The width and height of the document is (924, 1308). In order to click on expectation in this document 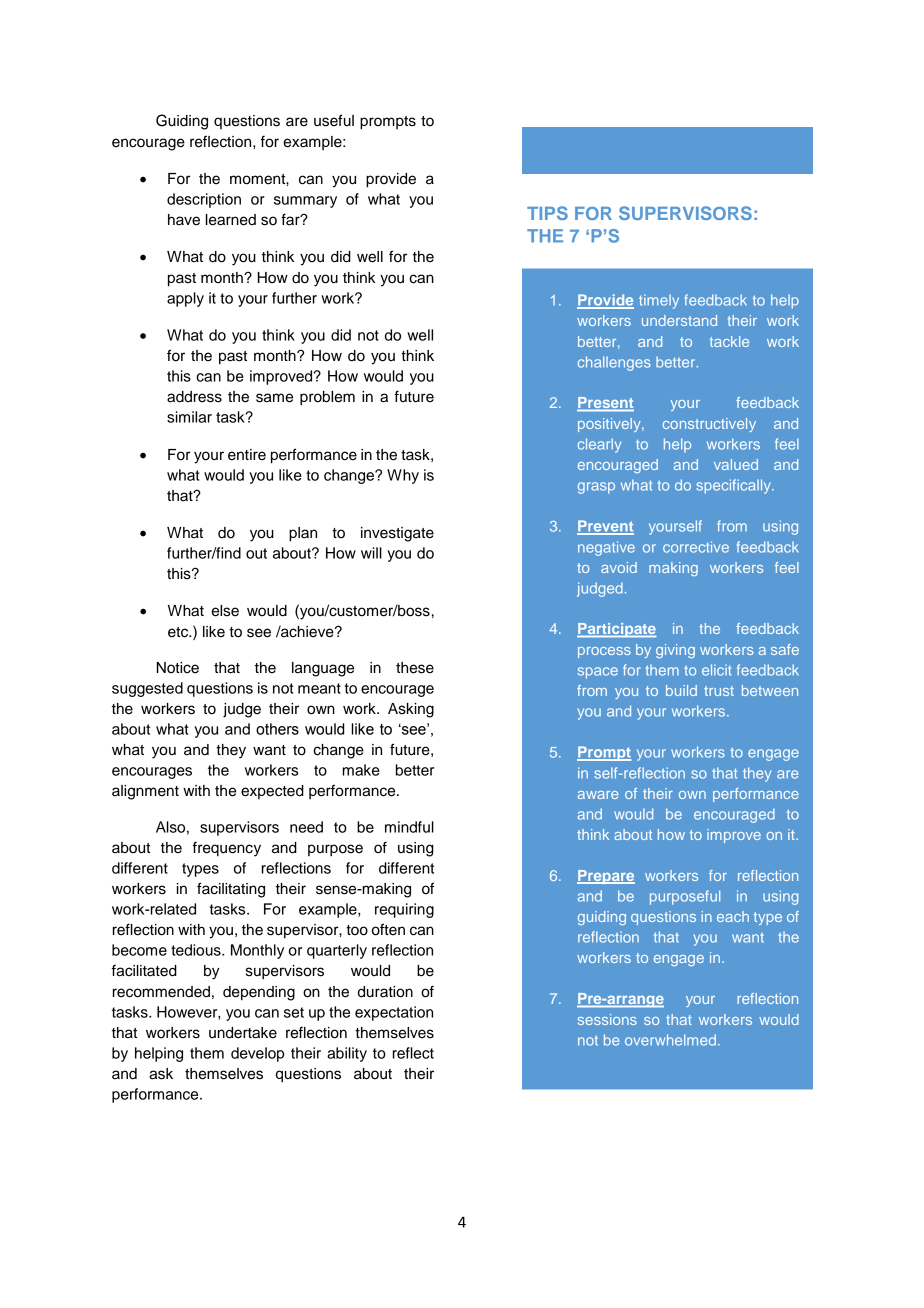, I will do `click(394, 1013)`.
